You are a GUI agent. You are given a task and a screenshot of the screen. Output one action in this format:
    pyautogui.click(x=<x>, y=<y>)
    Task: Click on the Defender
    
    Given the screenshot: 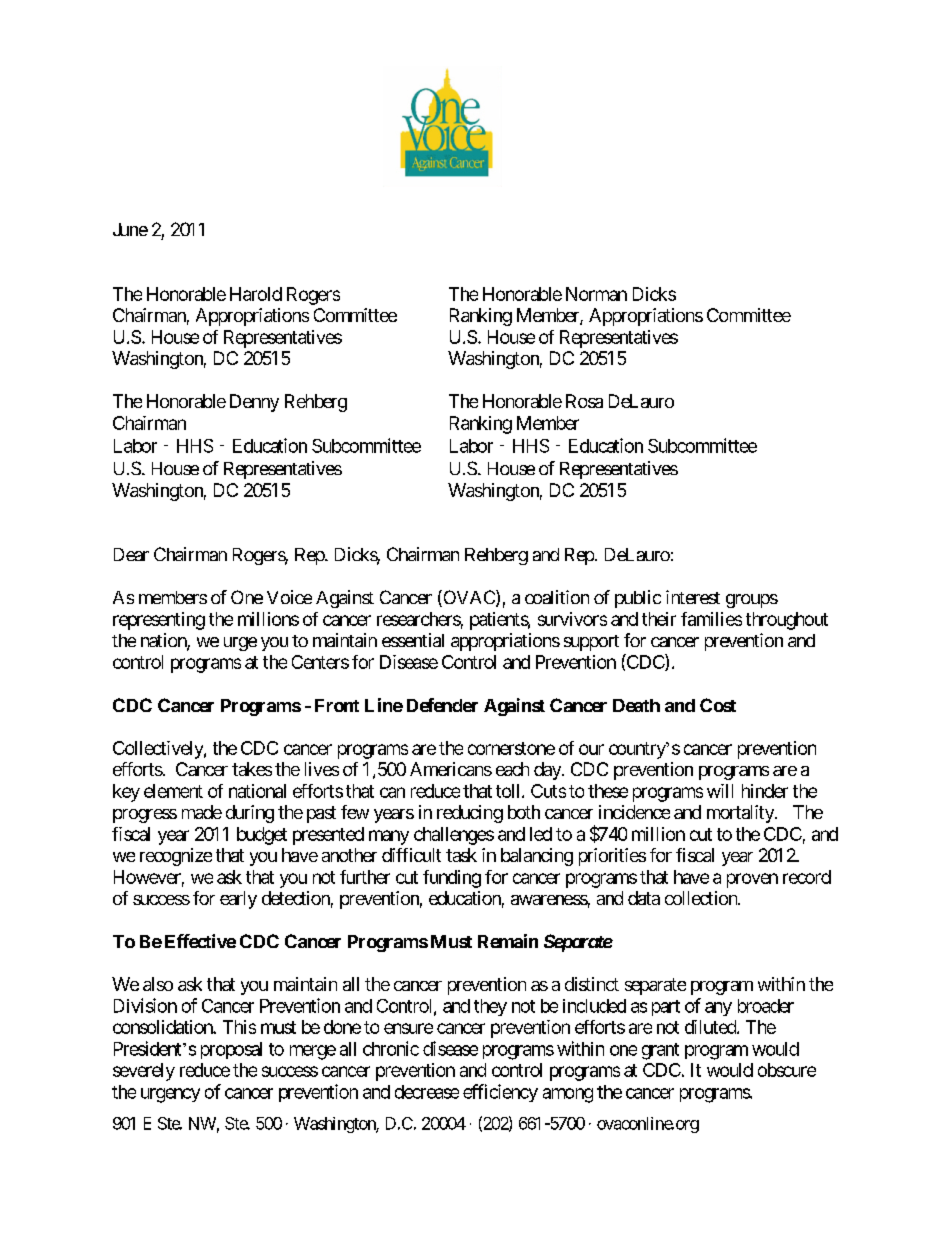 What is the action you would take?
    pyautogui.click(x=442, y=705)
